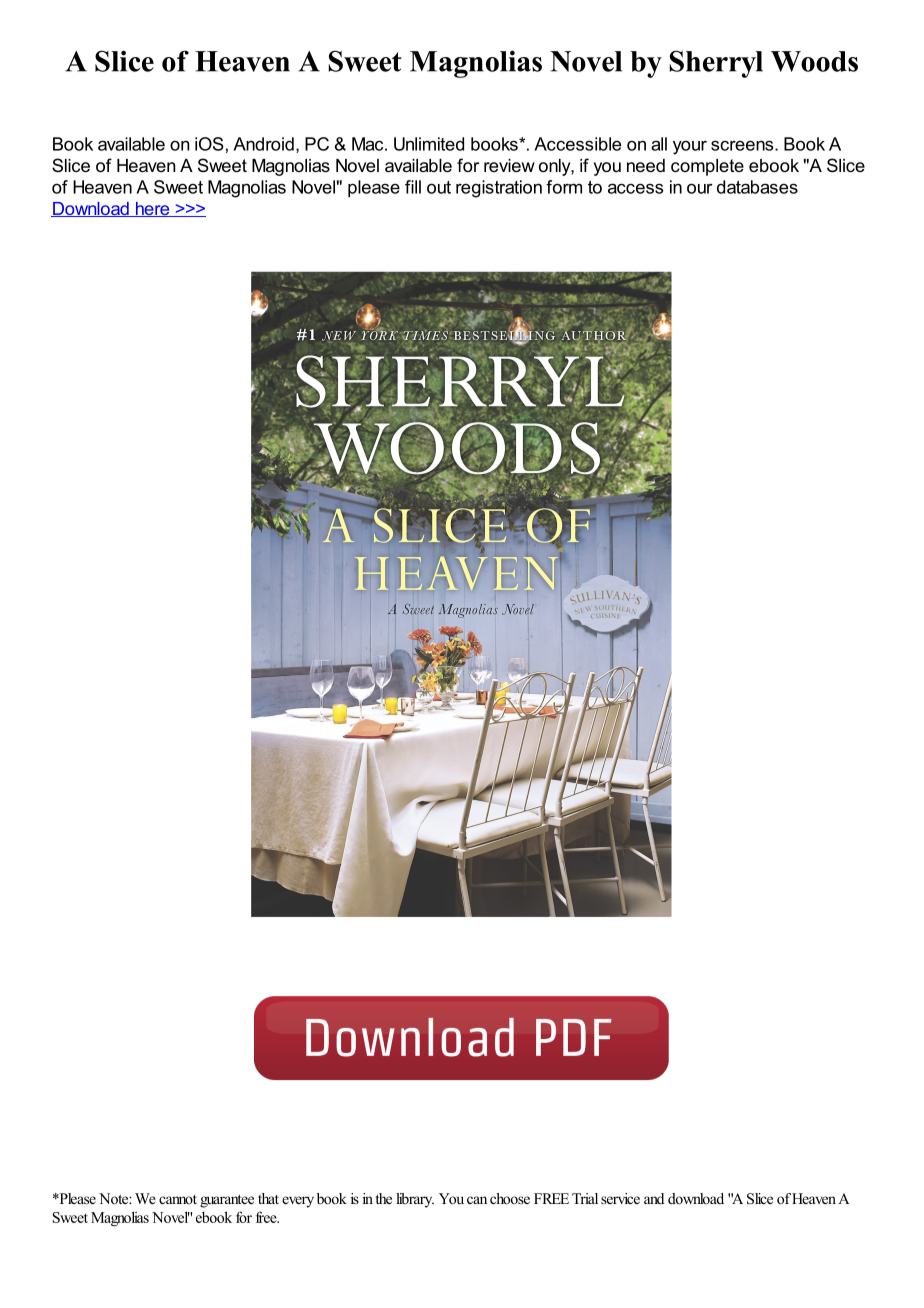 The image size is (924, 1308). I want to click on need, so click(646, 165).
